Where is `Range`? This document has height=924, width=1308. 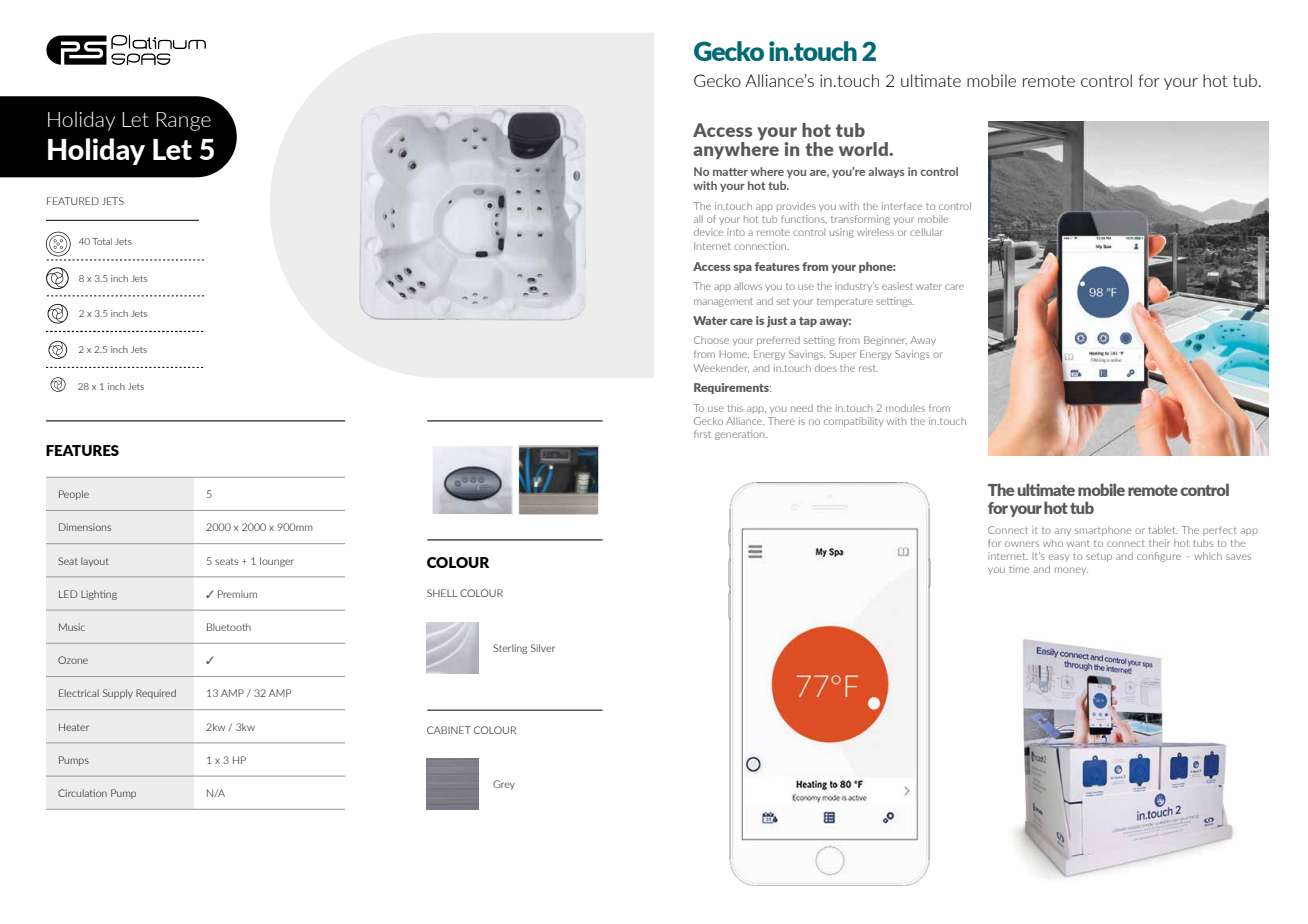
Range is located at coordinates (183, 121).
